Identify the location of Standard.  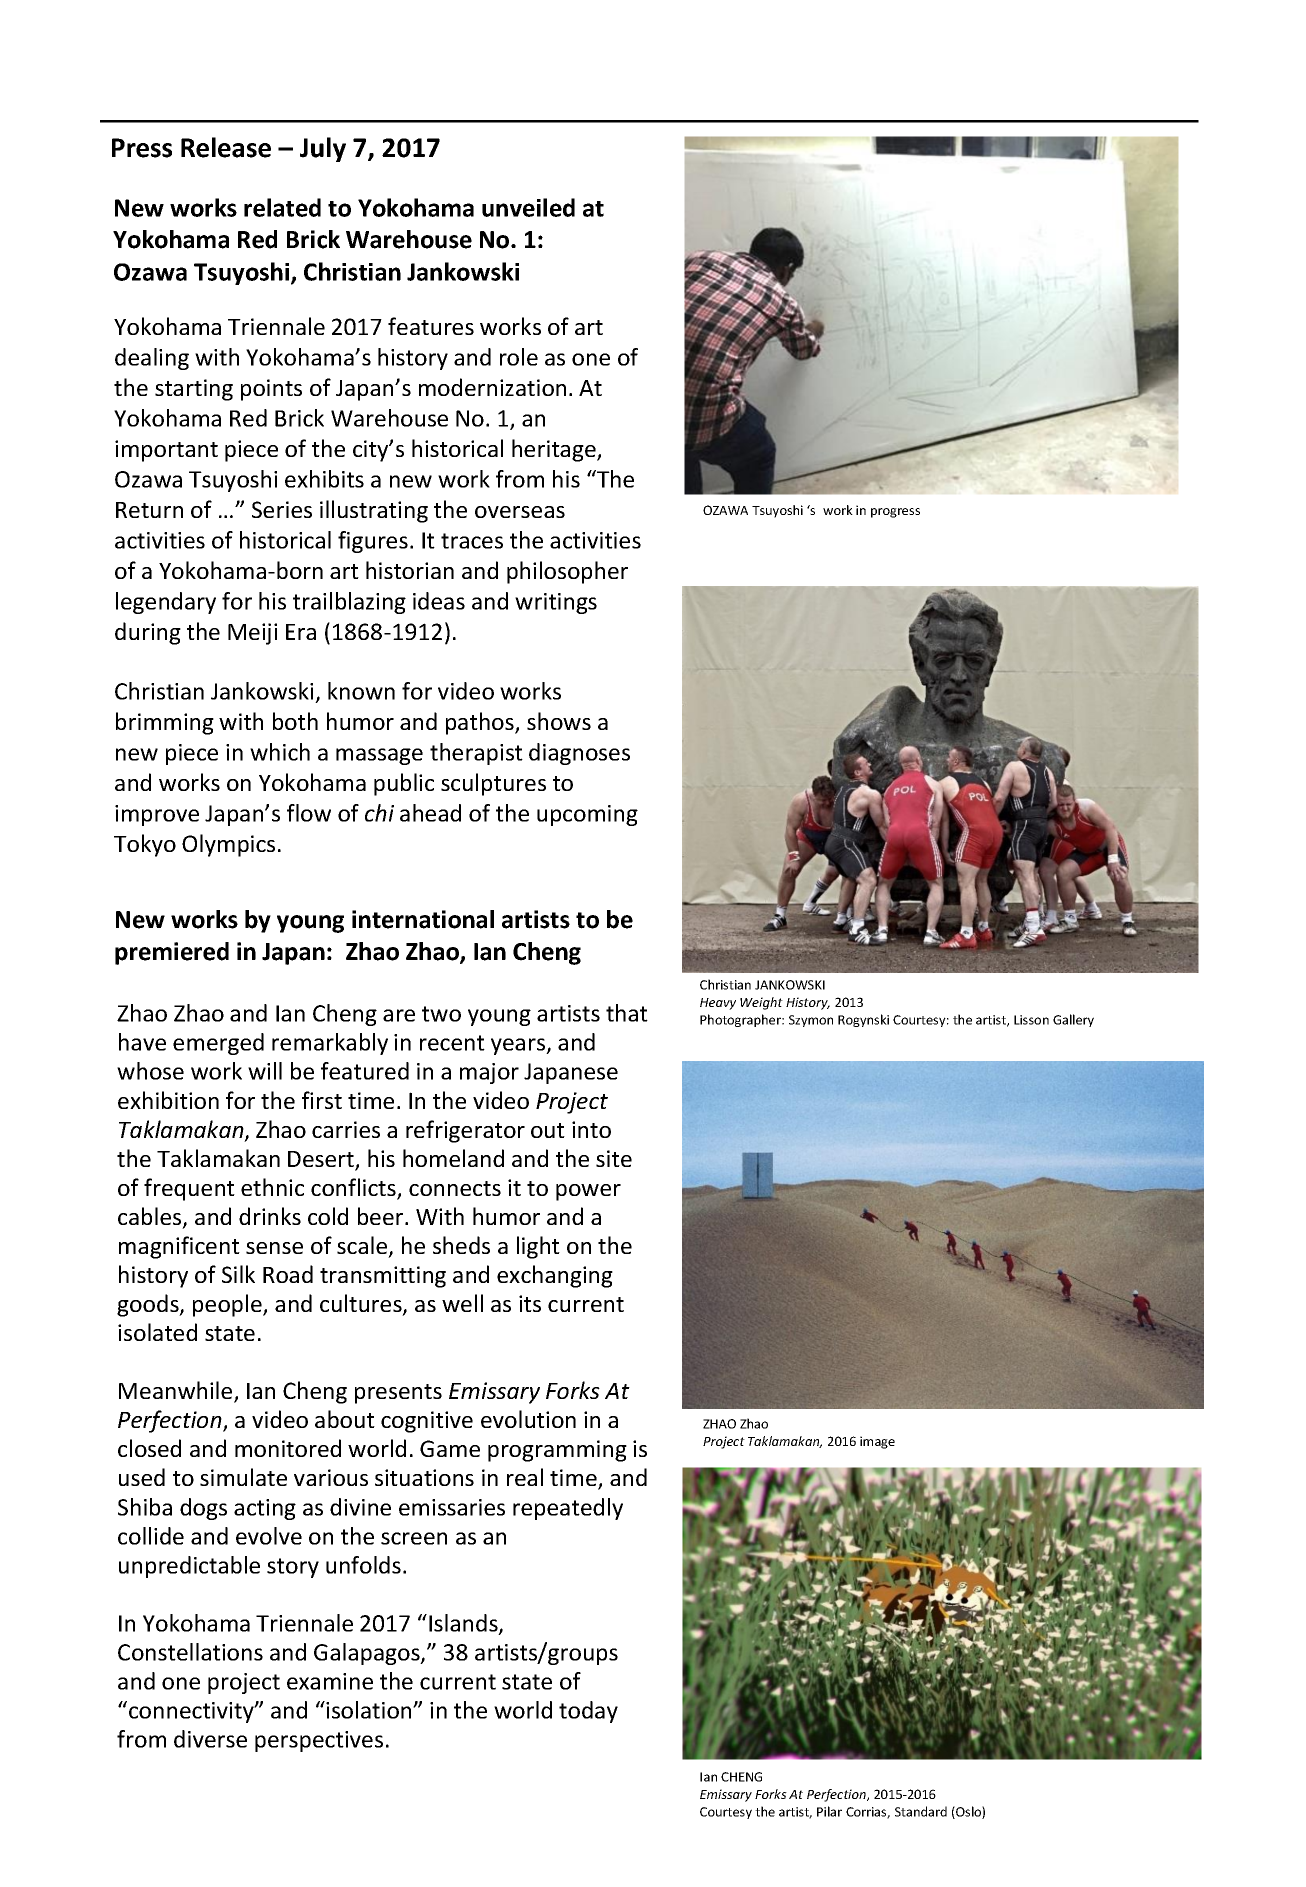
(921, 1811).
